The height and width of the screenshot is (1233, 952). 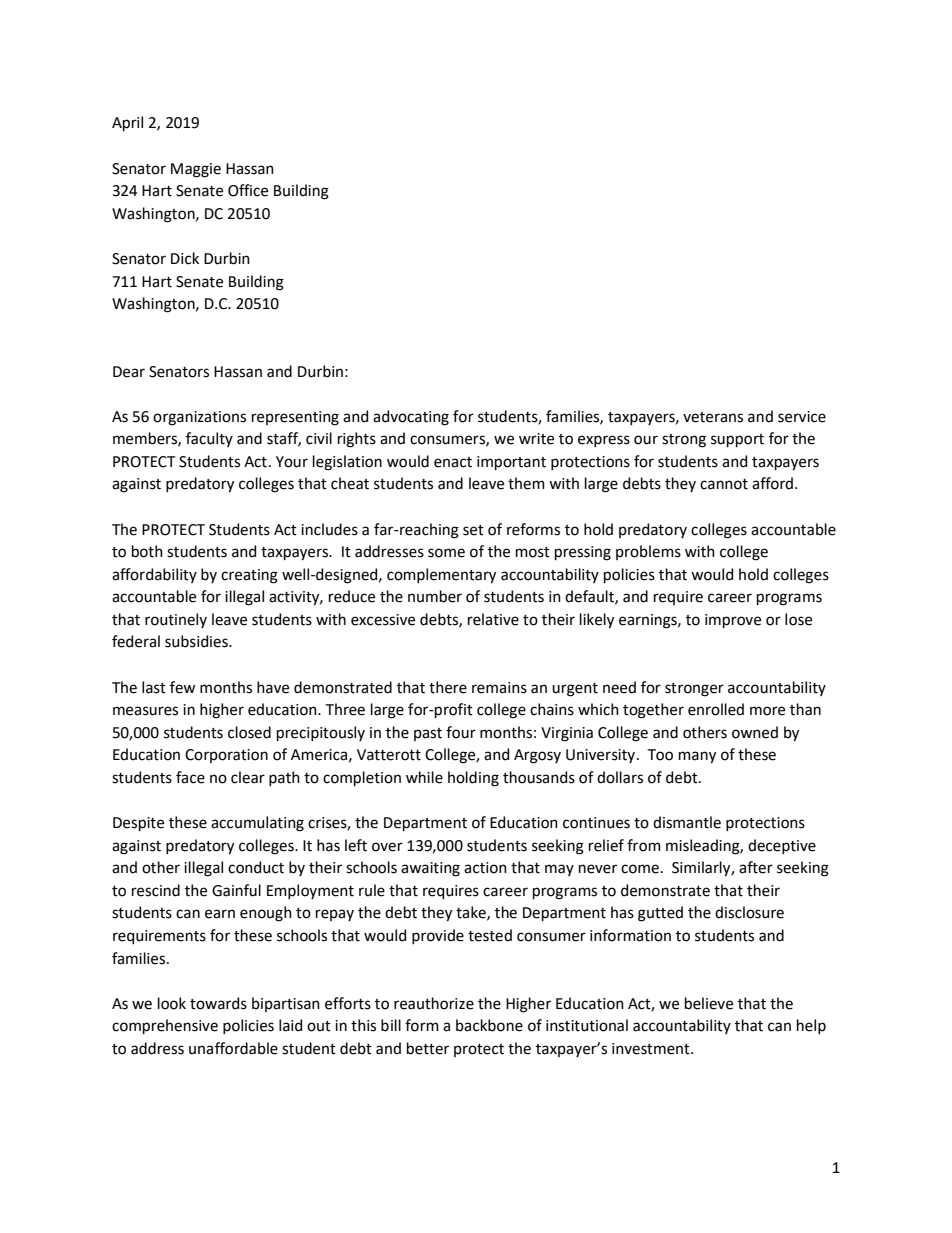 I want to click on veterans, so click(x=713, y=417).
